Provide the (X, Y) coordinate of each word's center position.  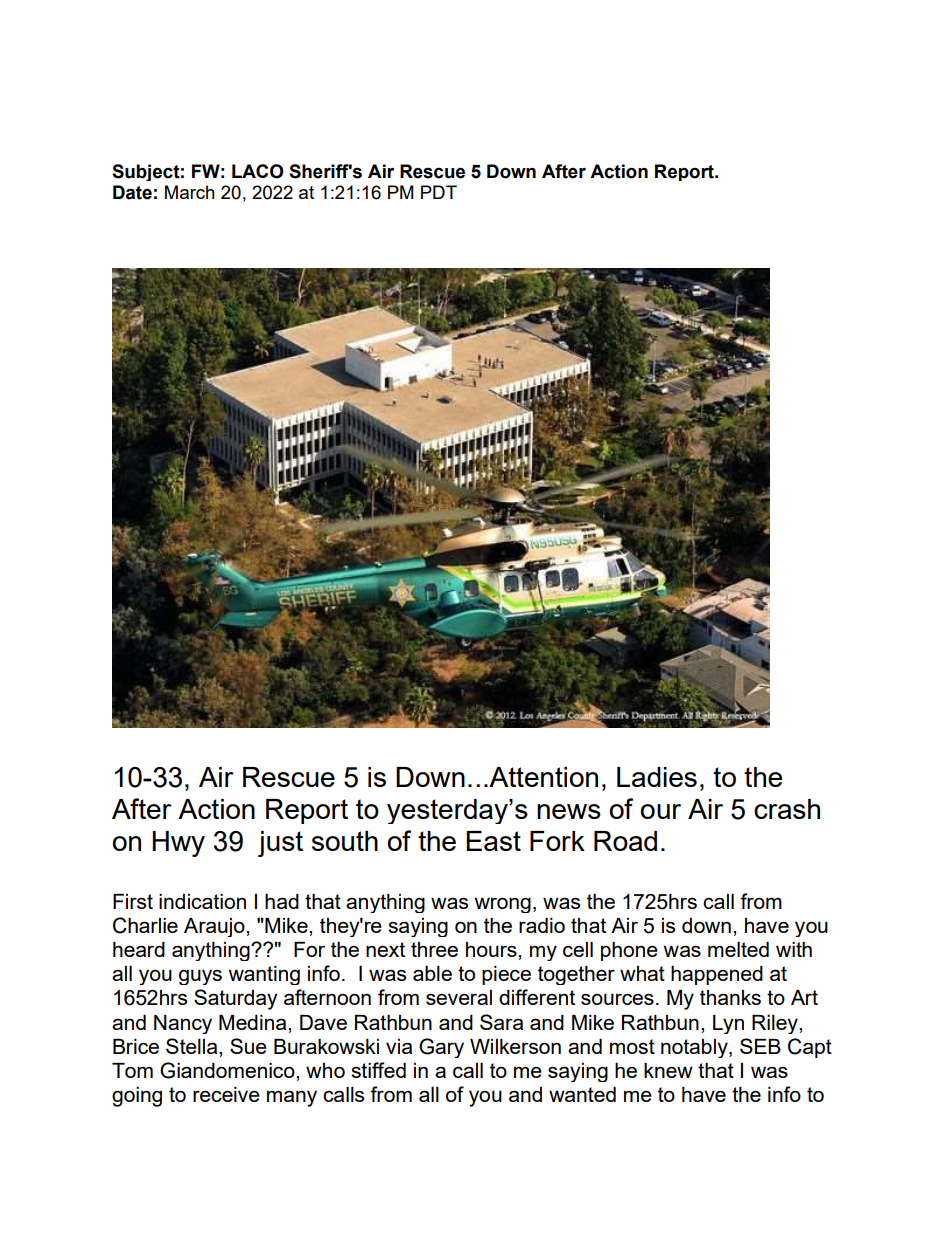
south (345, 841)
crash (787, 809)
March (190, 192)
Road (625, 841)
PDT (439, 192)
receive (226, 1094)
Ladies (657, 777)
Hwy (178, 844)
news (569, 811)
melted (738, 949)
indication (202, 901)
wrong (503, 905)
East (493, 841)
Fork (557, 841)
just (280, 844)
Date (132, 192)
